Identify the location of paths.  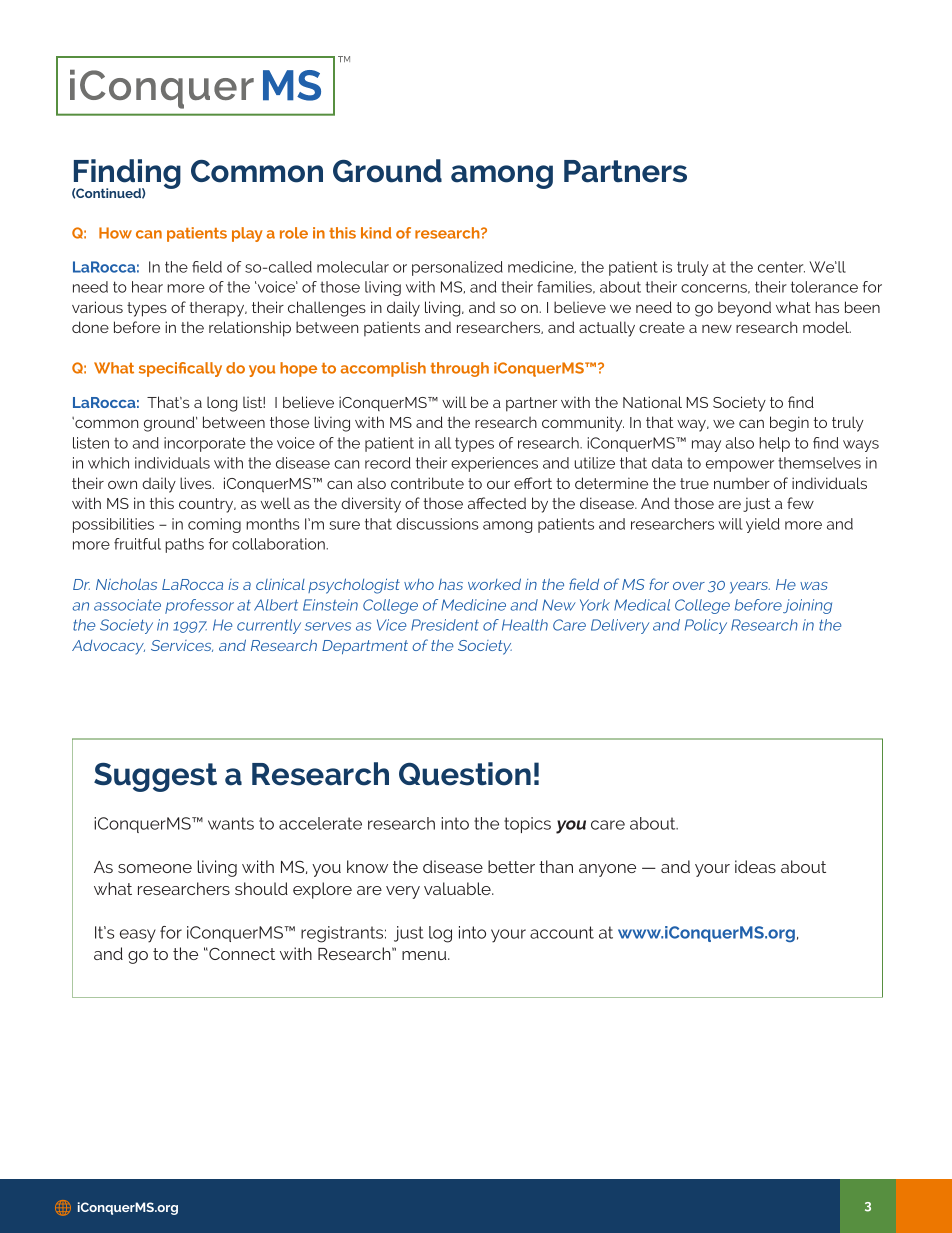
(184, 545).
